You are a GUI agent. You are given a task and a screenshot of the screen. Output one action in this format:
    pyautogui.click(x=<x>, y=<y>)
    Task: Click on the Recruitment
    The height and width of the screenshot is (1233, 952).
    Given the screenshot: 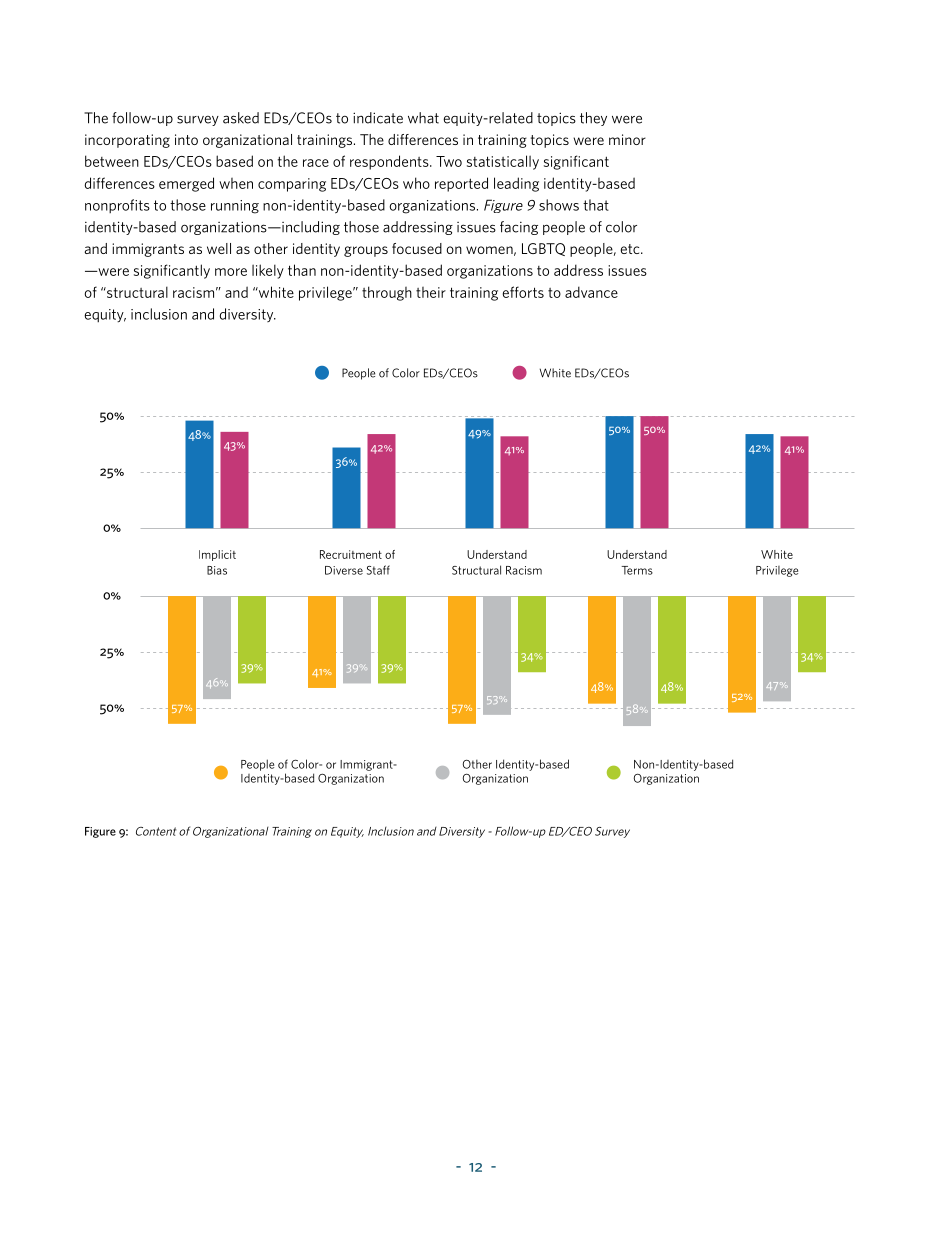 What is the action you would take?
    pyautogui.click(x=351, y=554)
